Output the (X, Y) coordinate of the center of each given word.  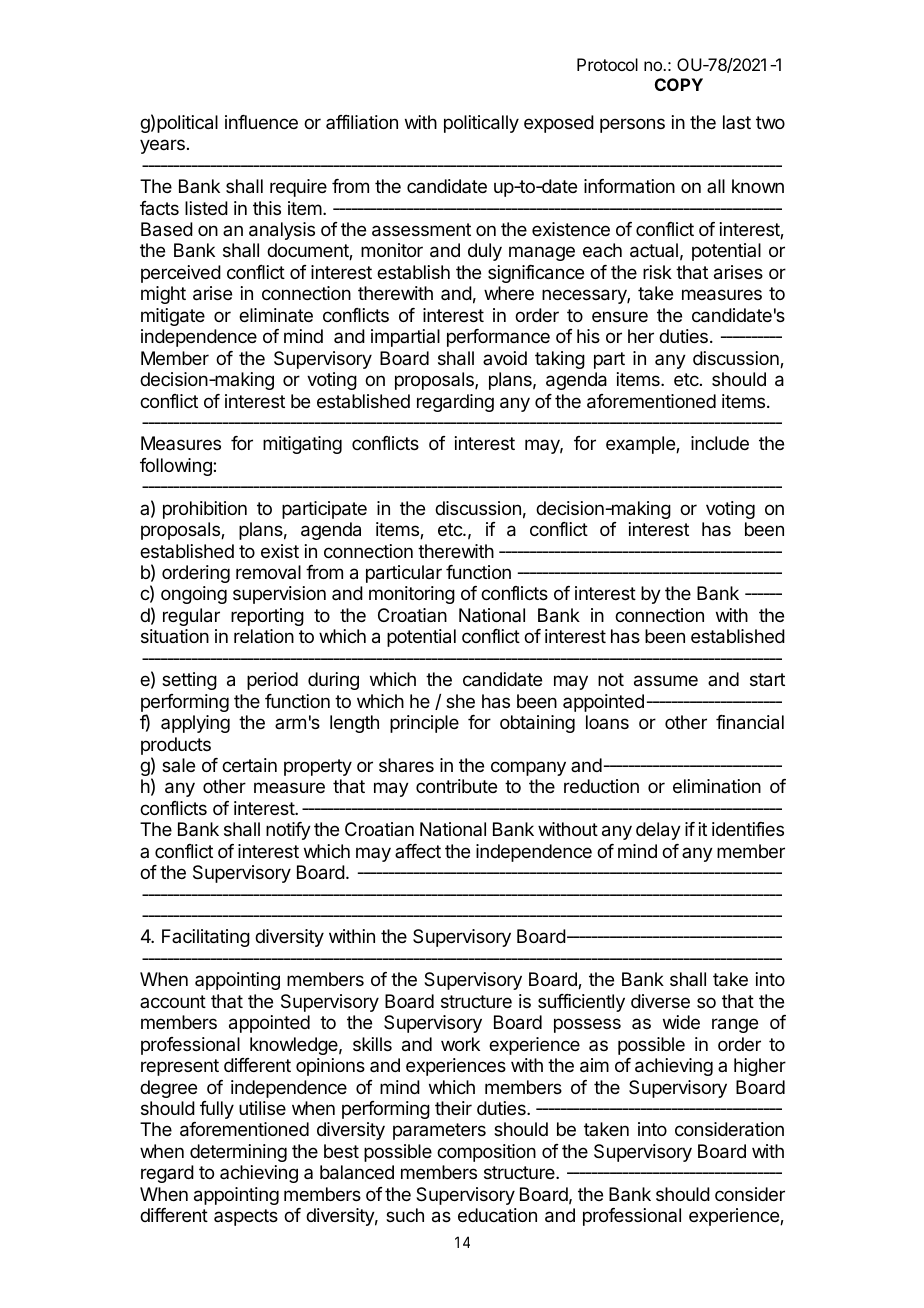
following (177, 467)
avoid (505, 358)
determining (238, 1153)
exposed (559, 124)
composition (486, 1153)
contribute (456, 786)
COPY (679, 84)
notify (288, 831)
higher (760, 1067)
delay (658, 831)
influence (261, 122)
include (720, 443)
